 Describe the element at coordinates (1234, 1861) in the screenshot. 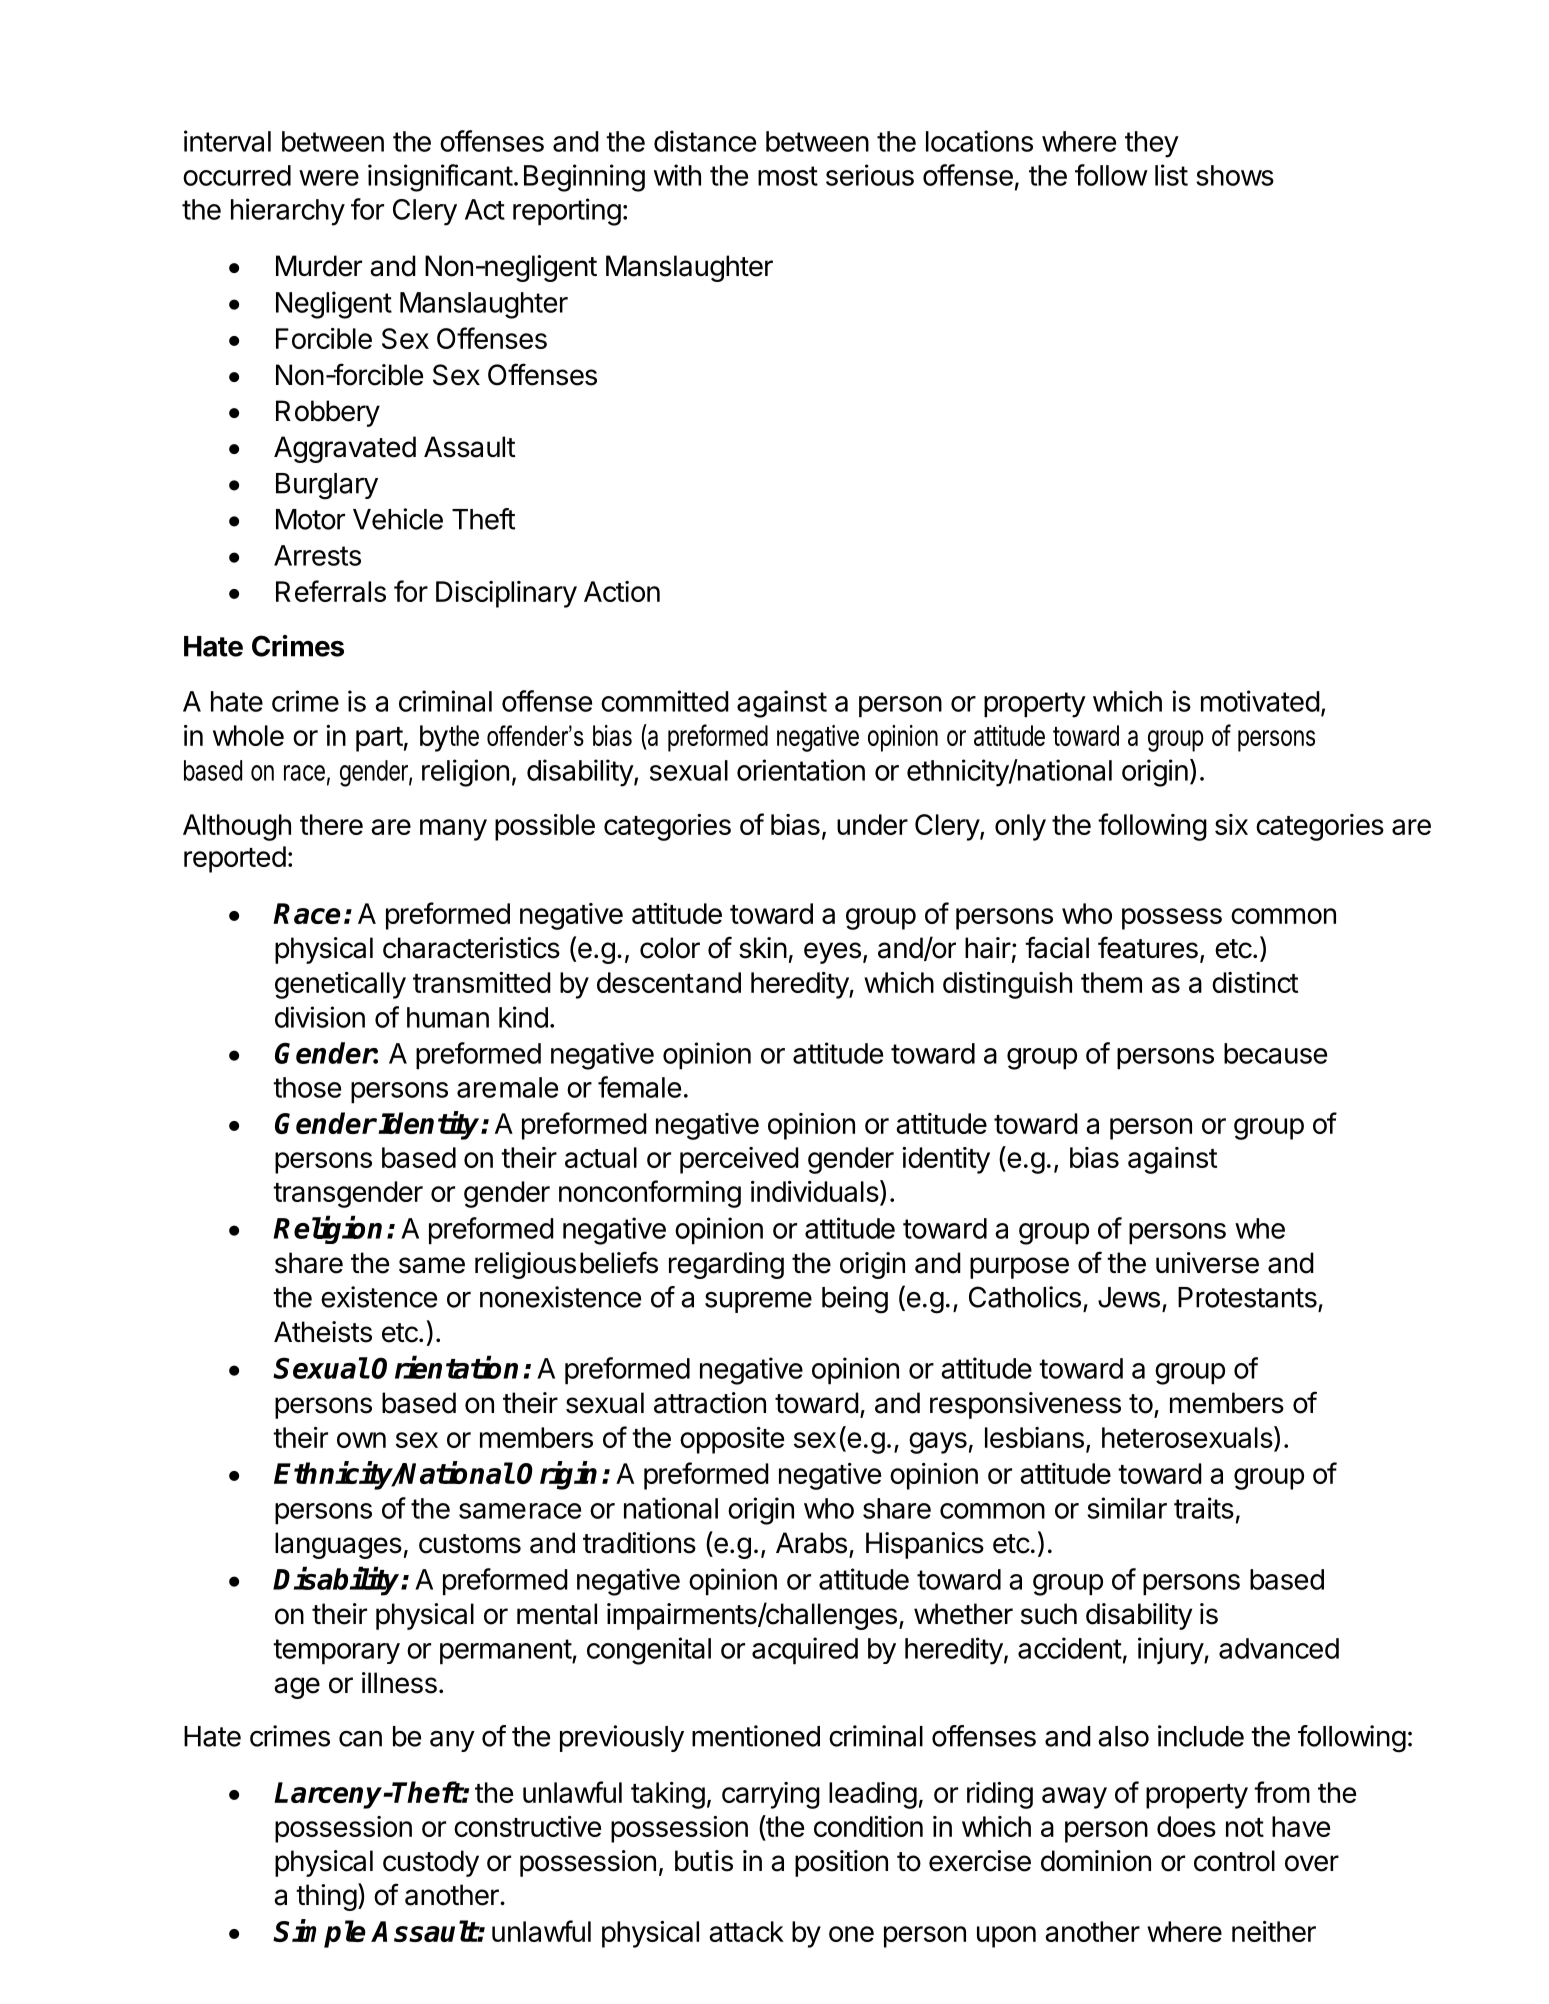

I see `control` at that location.
